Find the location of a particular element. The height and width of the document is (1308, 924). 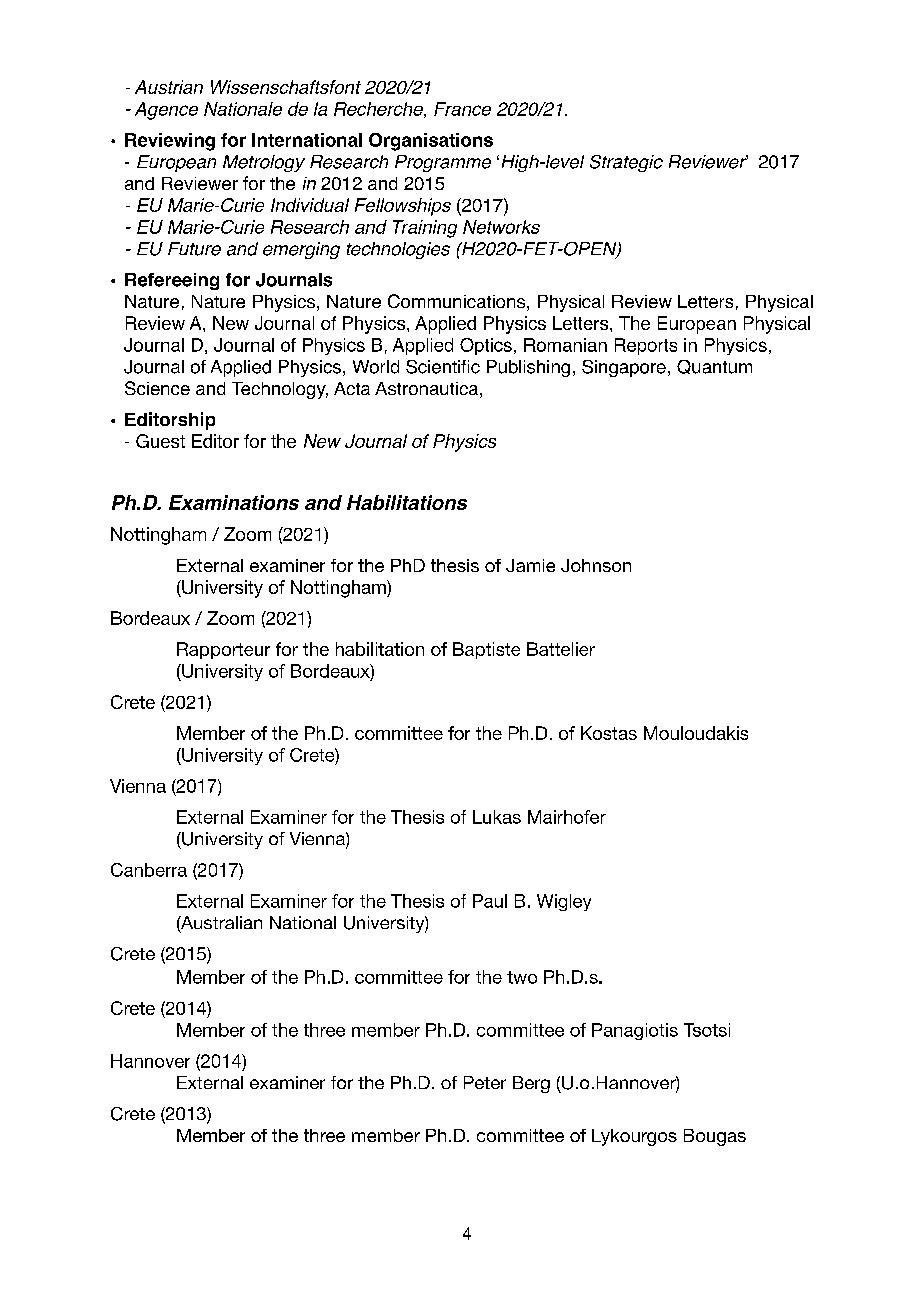

Johnson is located at coordinates (596, 565).
